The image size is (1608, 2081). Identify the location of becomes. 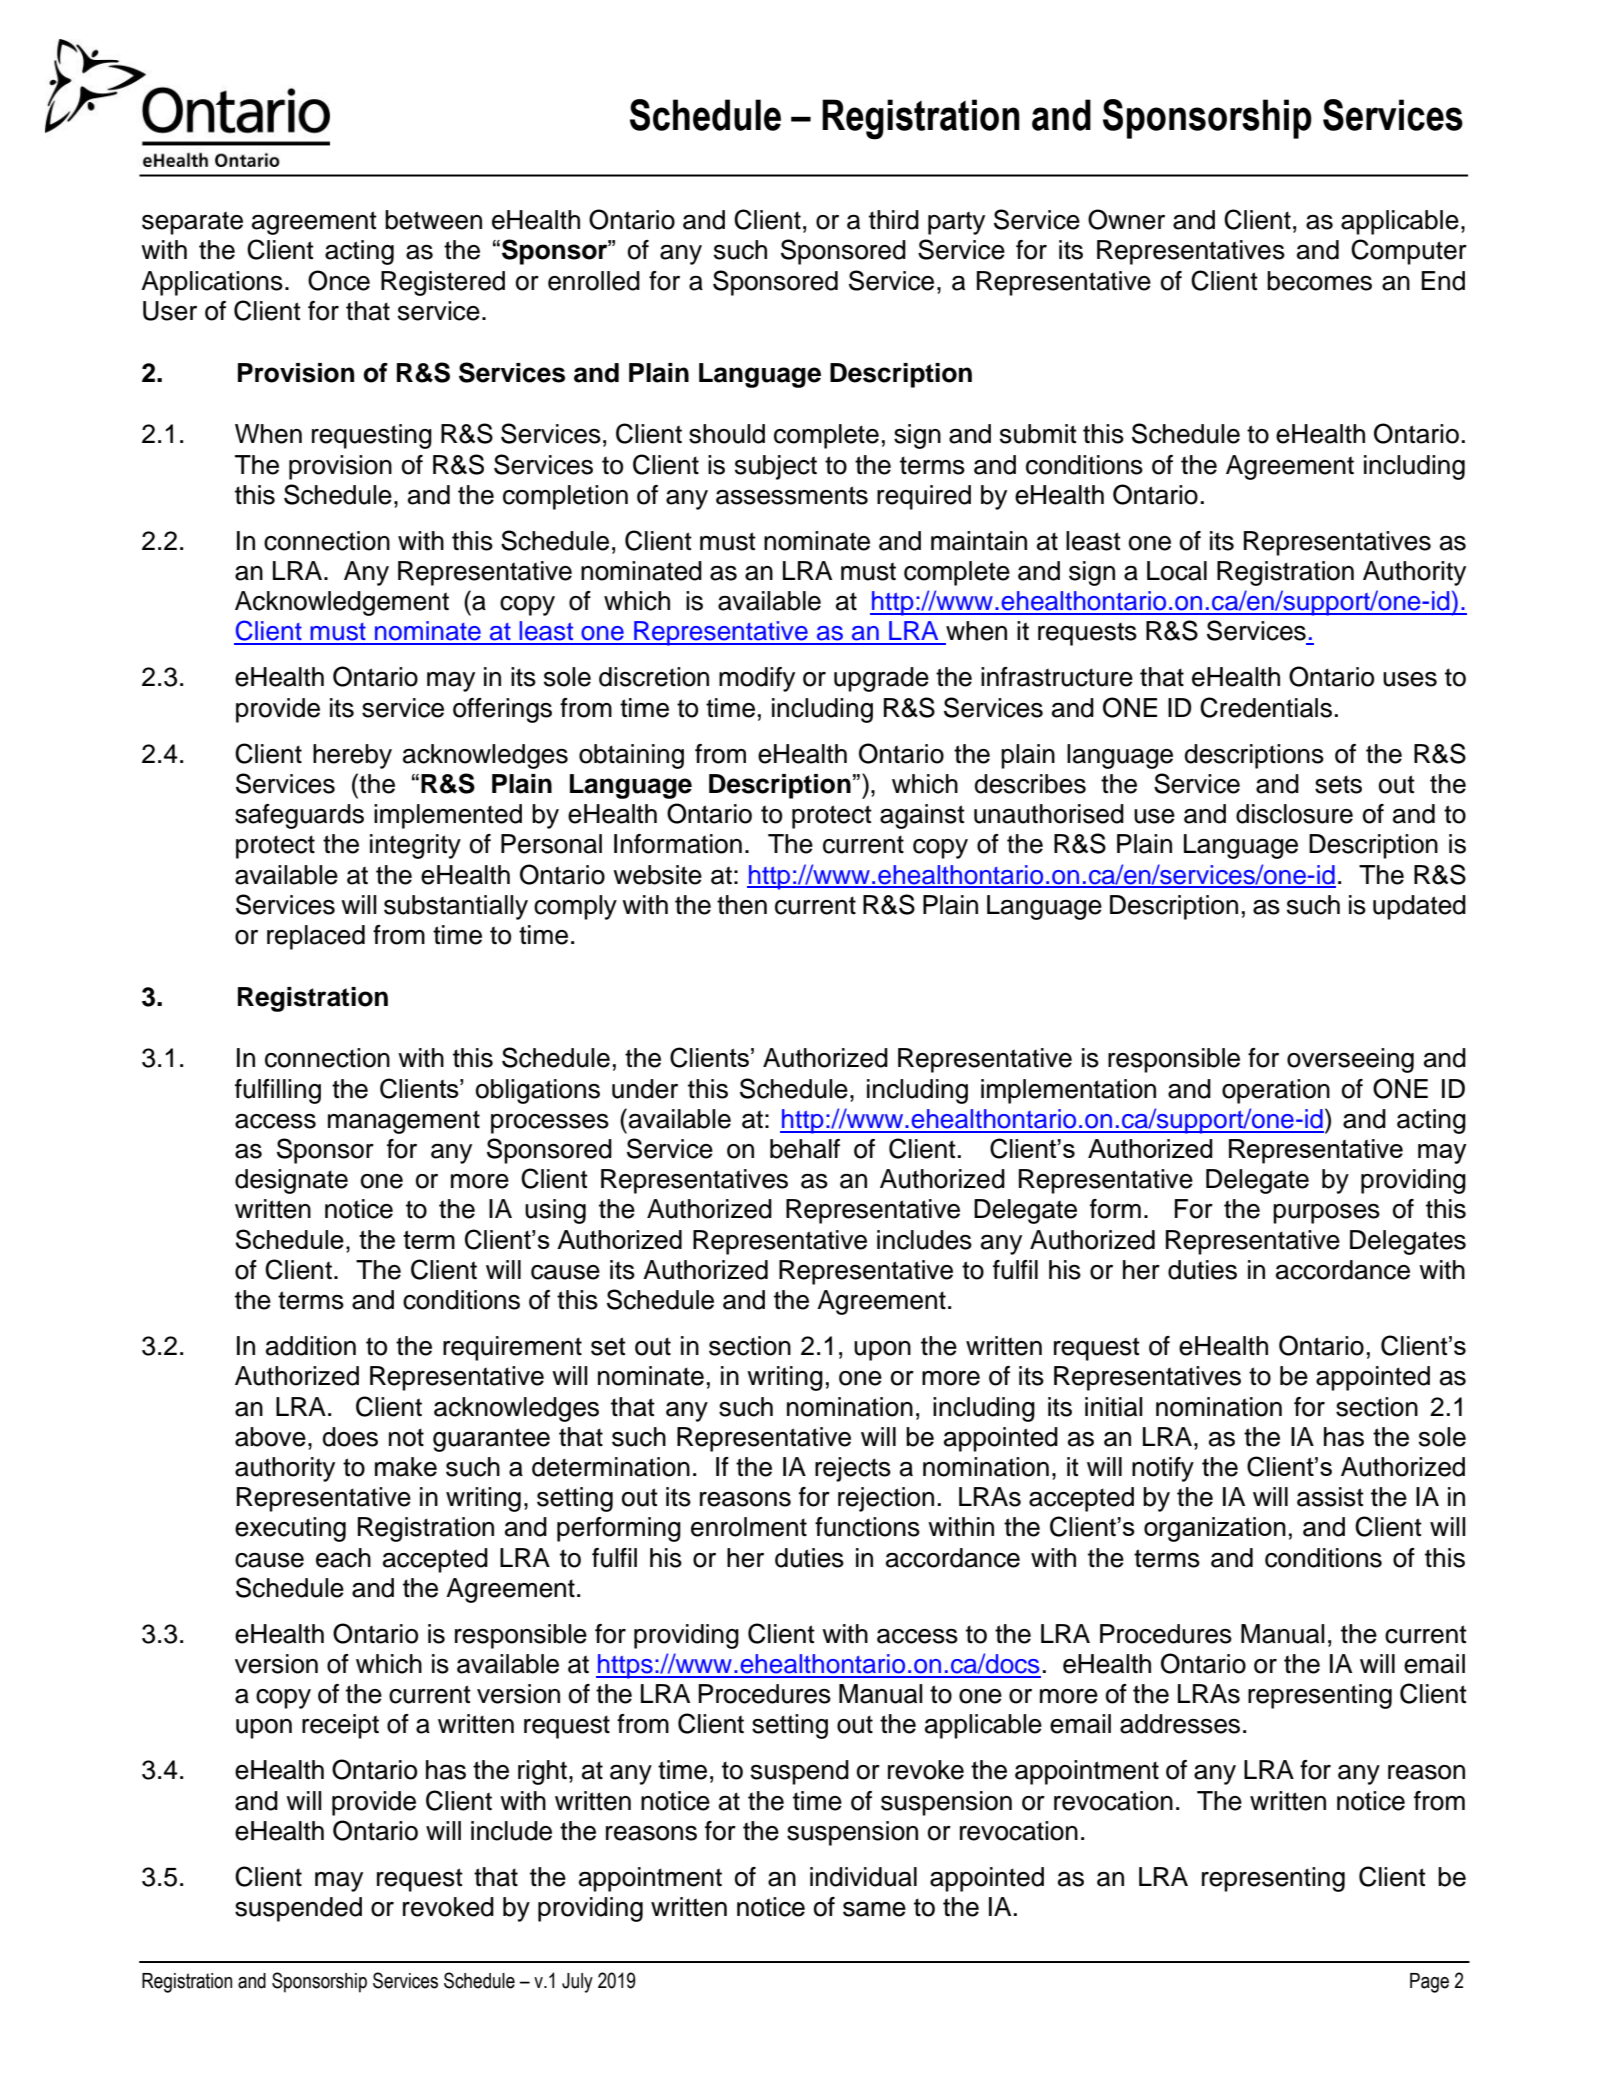
(1319, 281).
